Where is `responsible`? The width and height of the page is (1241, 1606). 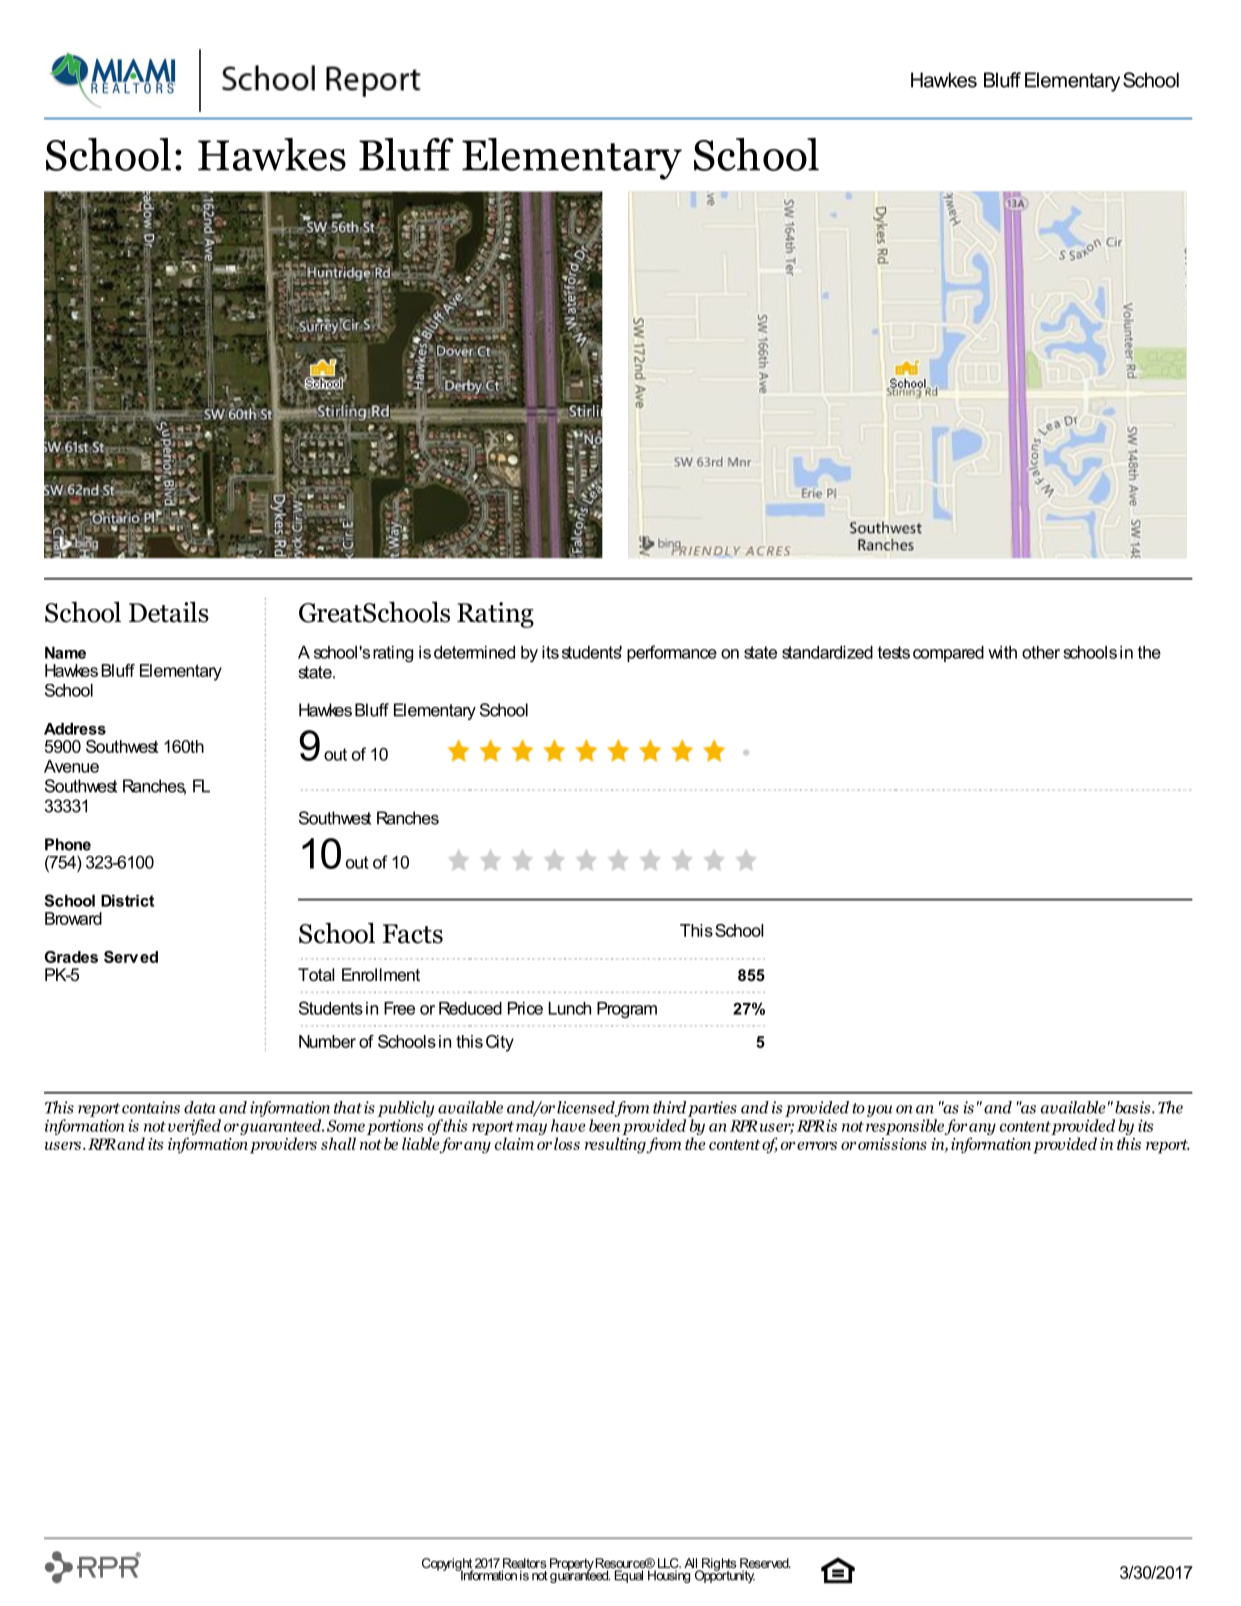 responsible is located at coordinates (906, 1127).
